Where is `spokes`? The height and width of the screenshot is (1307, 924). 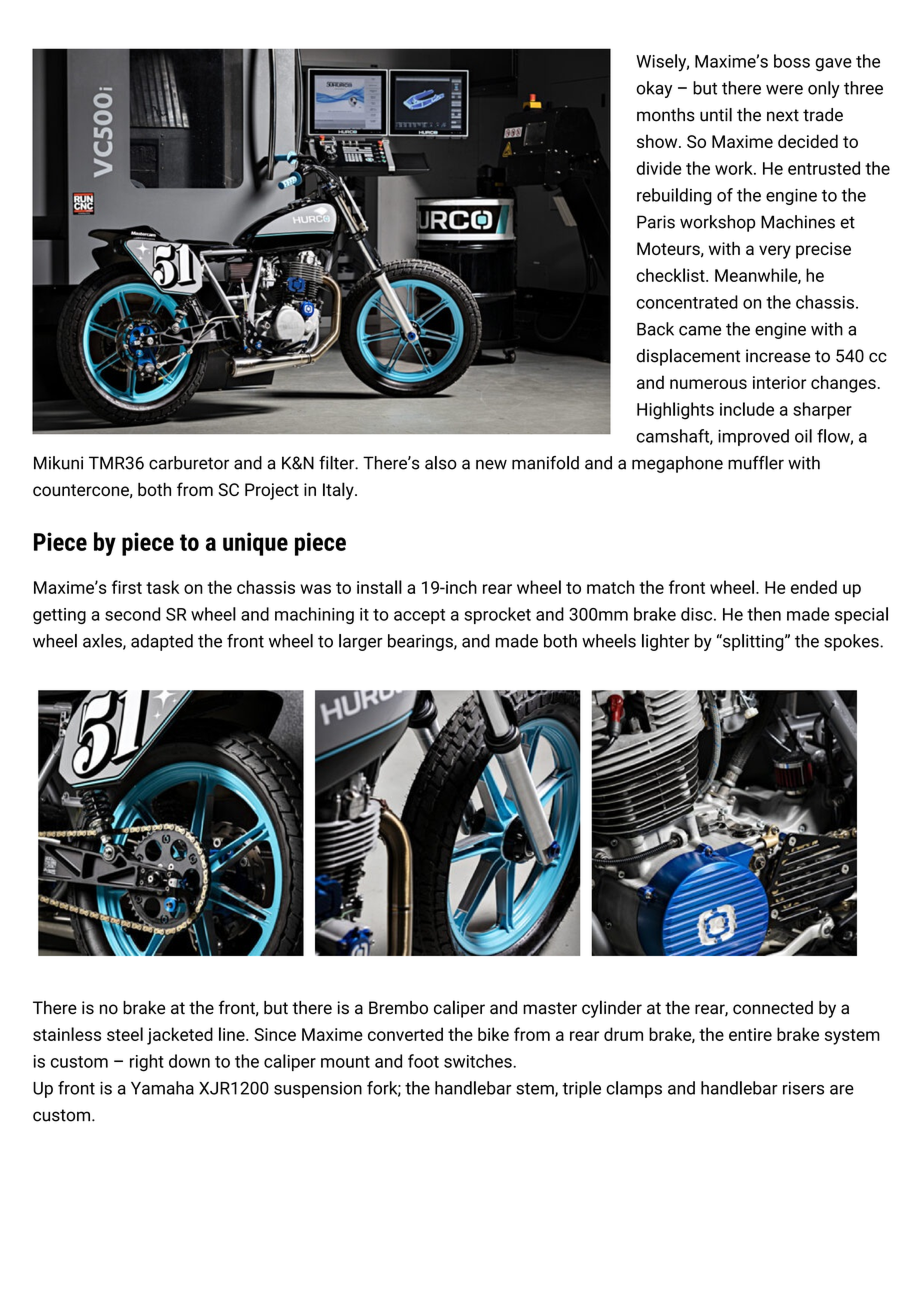
spokes is located at coordinates (852, 642).
